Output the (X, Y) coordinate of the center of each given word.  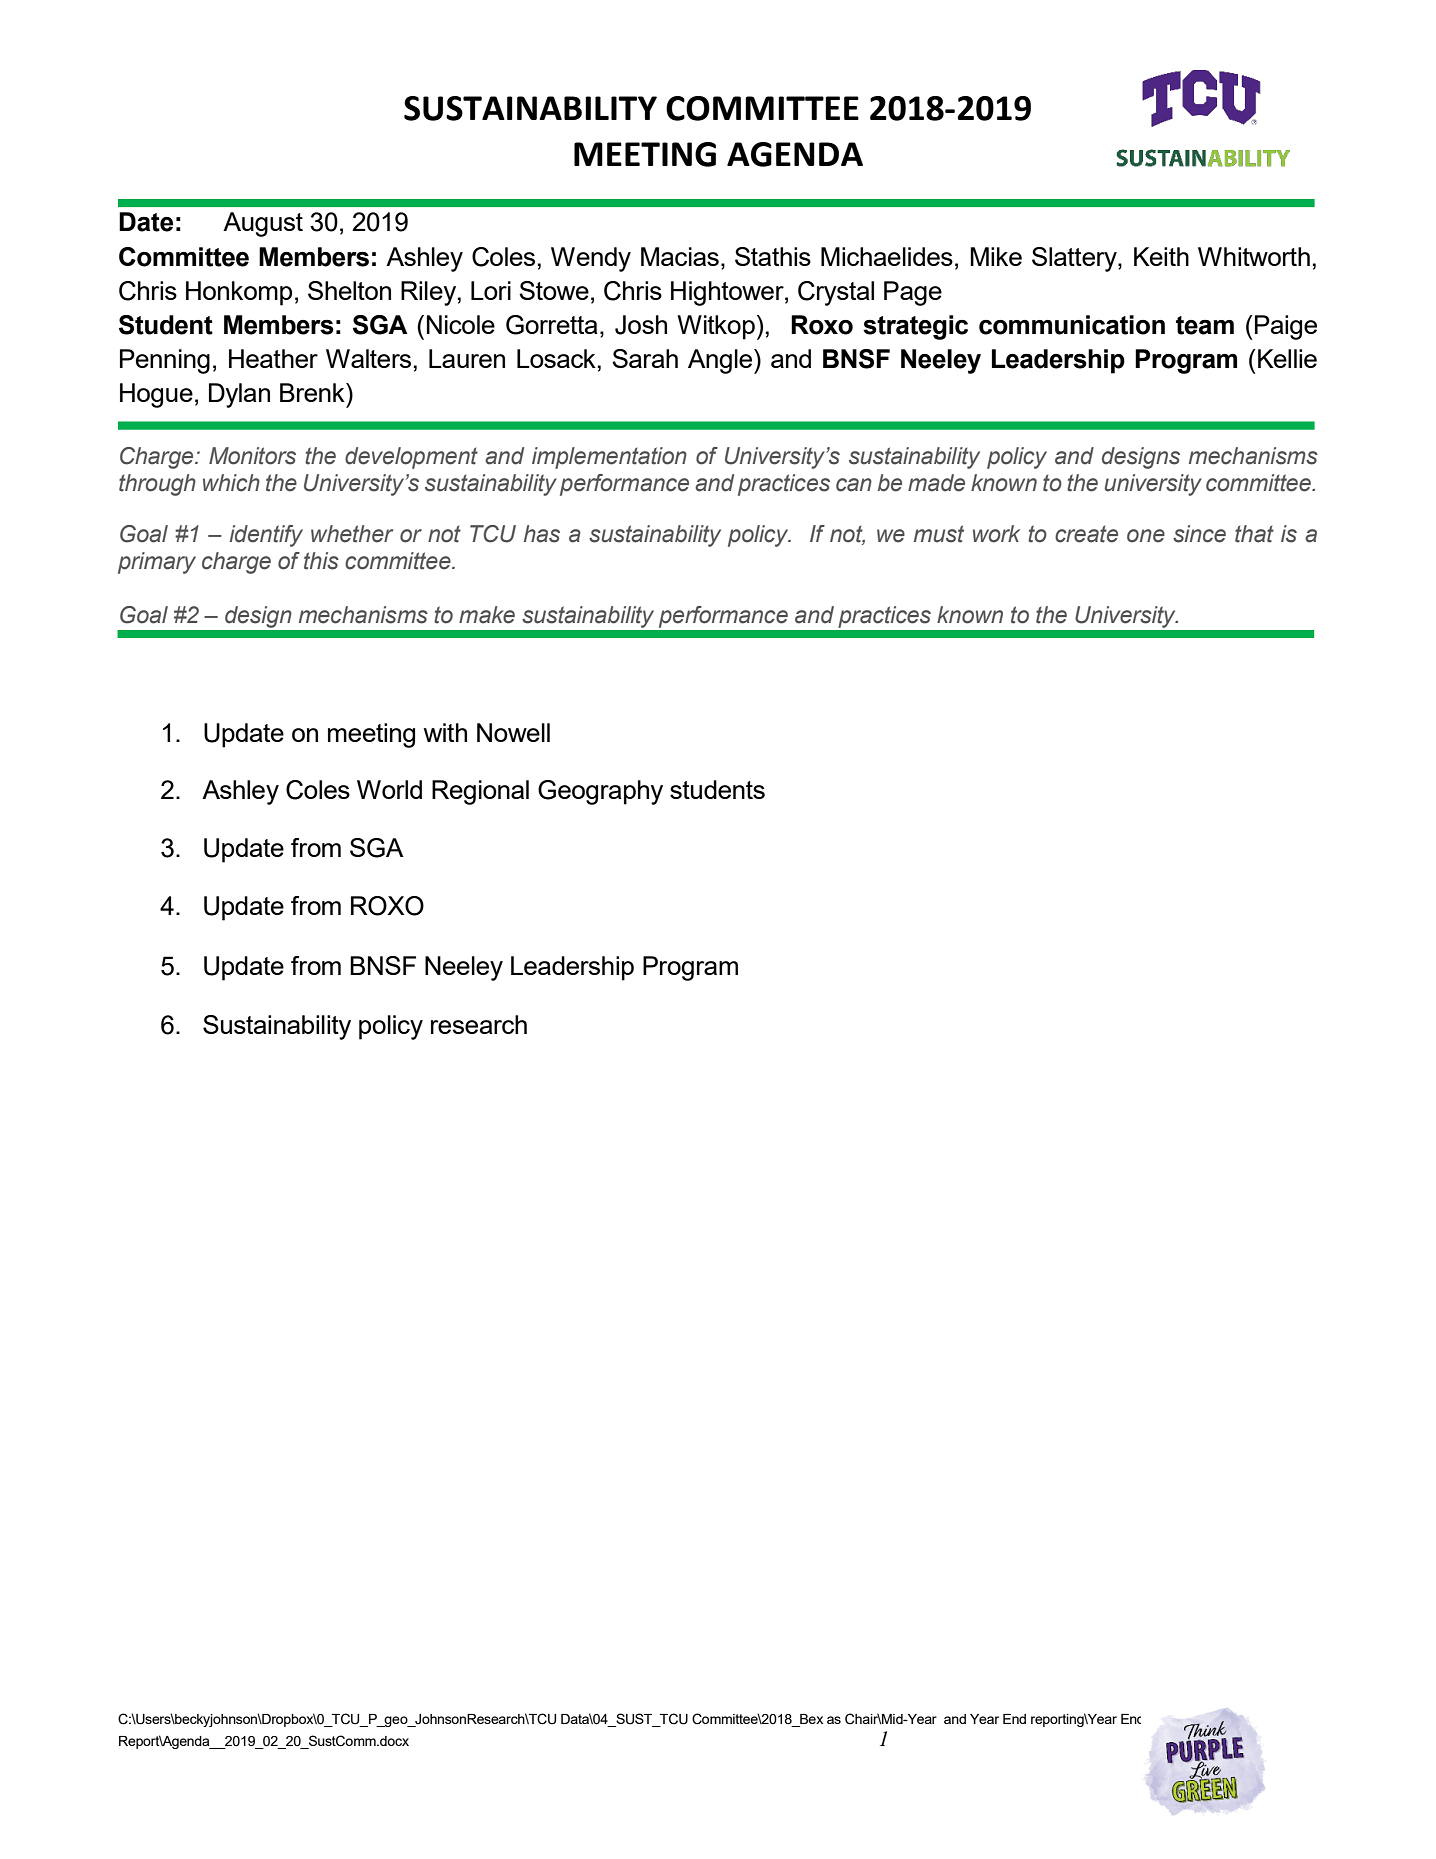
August (263, 224)
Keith (1161, 256)
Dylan (239, 395)
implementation (609, 458)
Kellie (1287, 358)
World (389, 789)
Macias (680, 256)
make (487, 615)
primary (157, 563)
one (1146, 536)
